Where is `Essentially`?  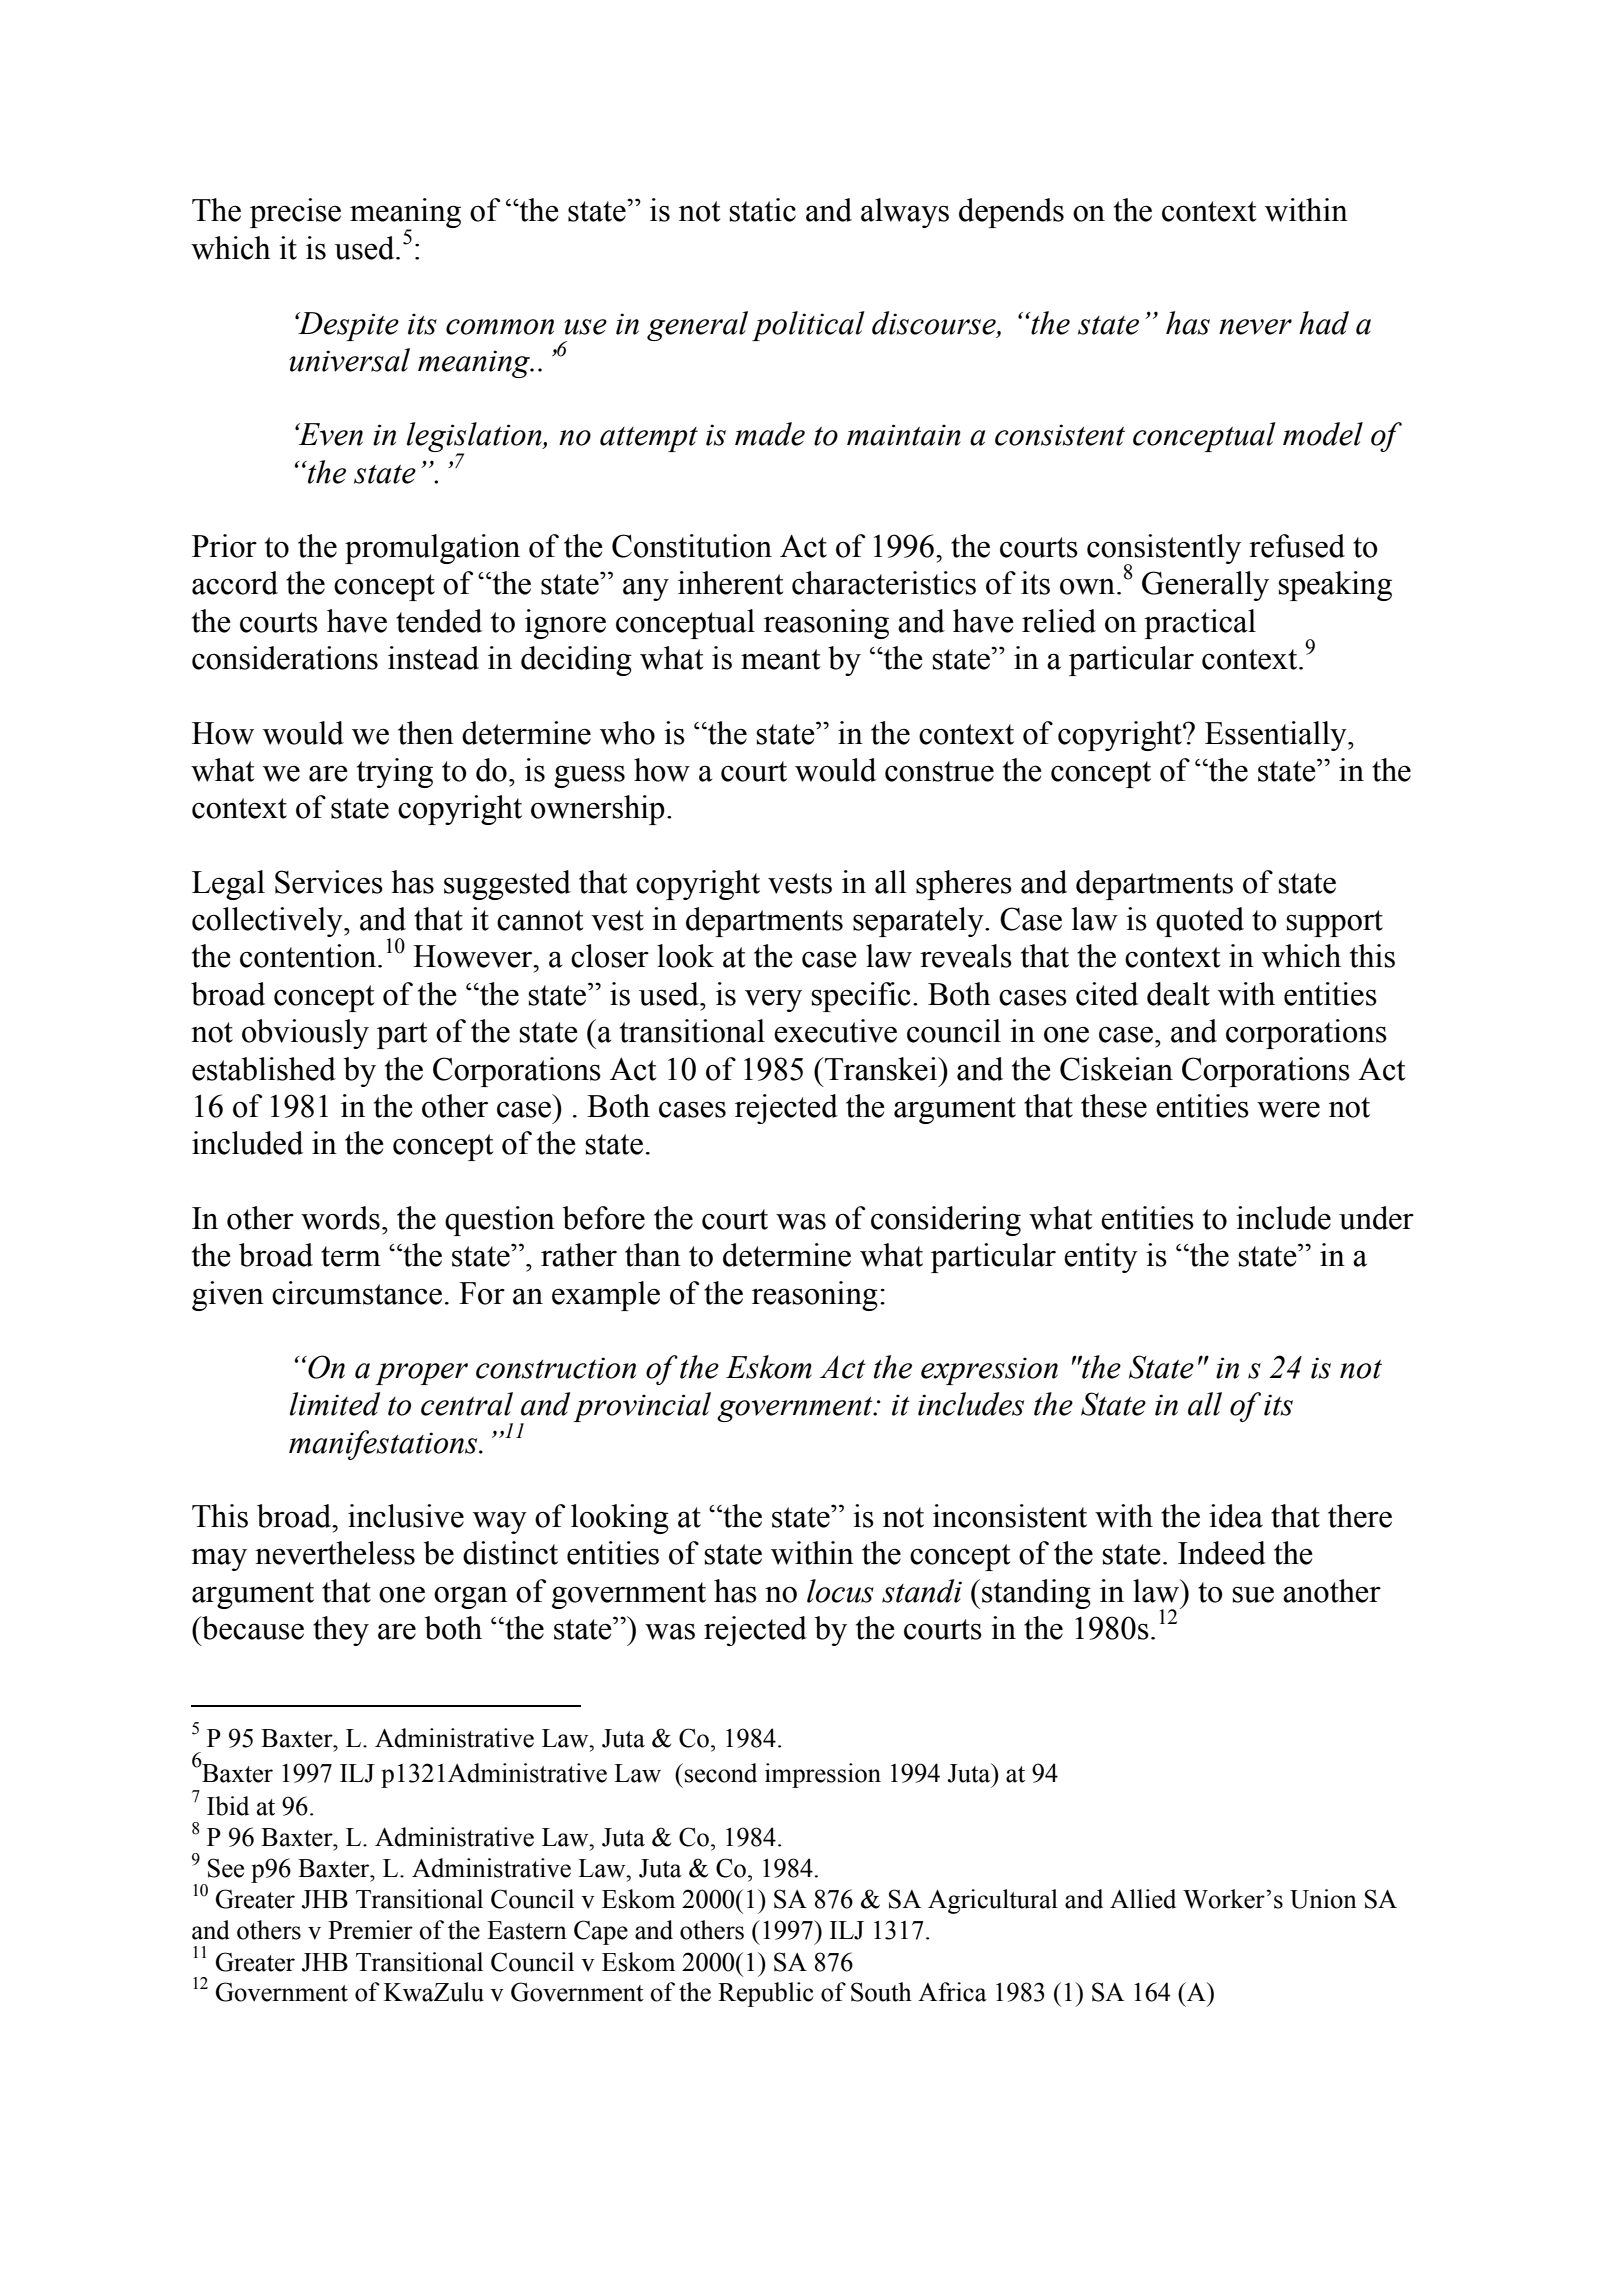
Essentially is located at coordinates (1277, 736).
